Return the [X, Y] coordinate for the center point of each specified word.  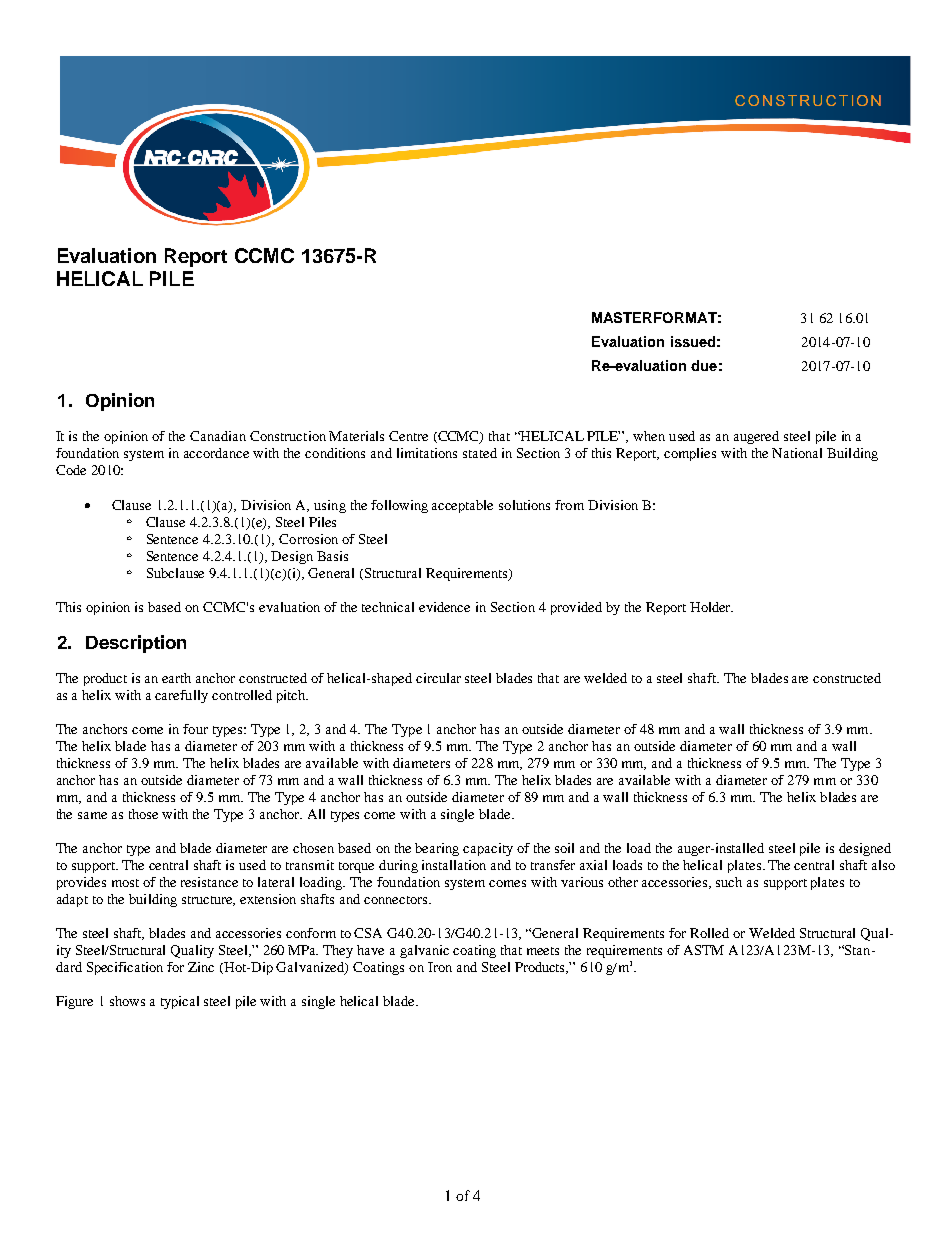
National [797, 453]
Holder [711, 607]
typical [180, 1002]
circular [438, 678]
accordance [216, 453]
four [195, 729]
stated [480, 453]
